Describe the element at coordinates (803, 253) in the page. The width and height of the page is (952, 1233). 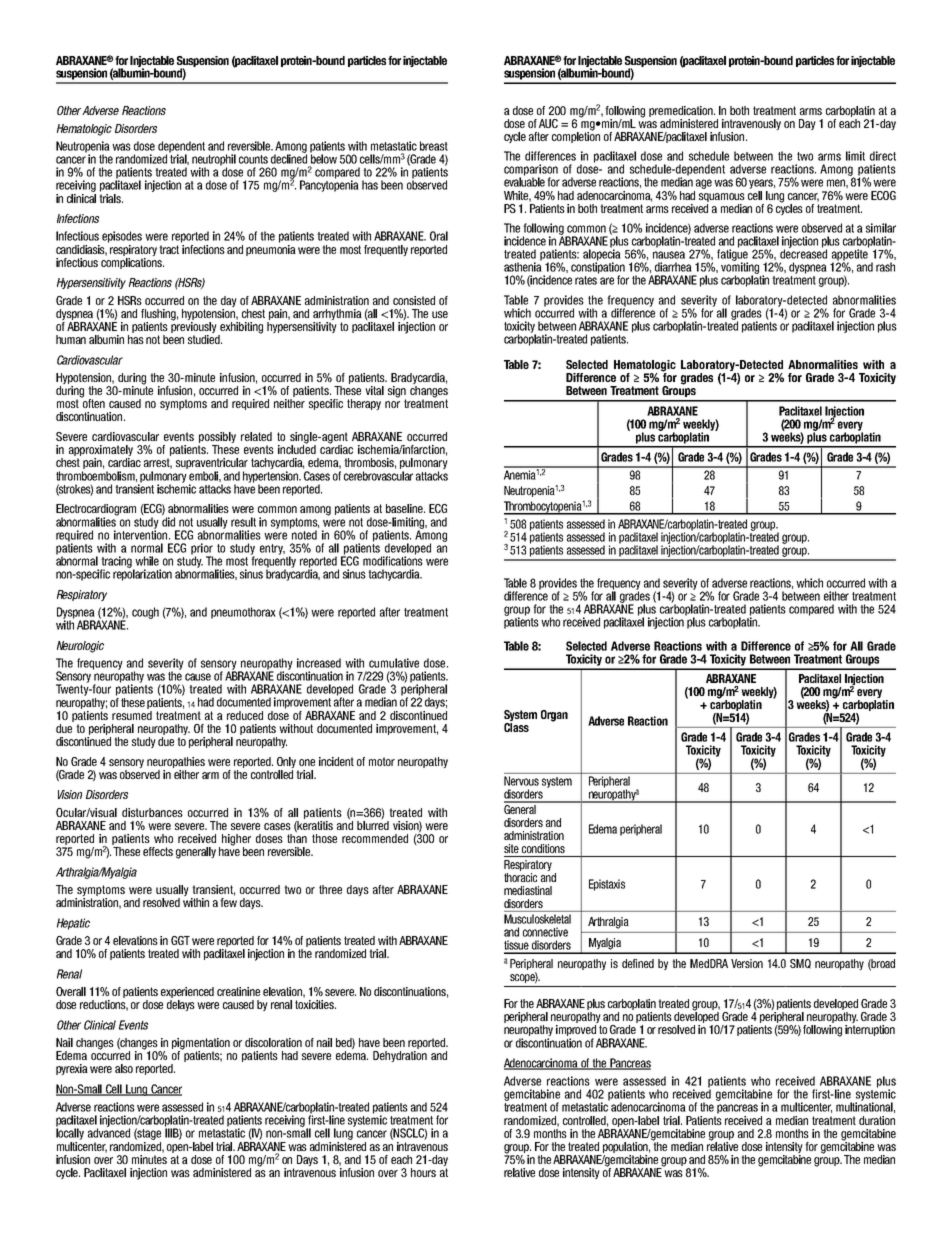
I see `decreased` at that location.
